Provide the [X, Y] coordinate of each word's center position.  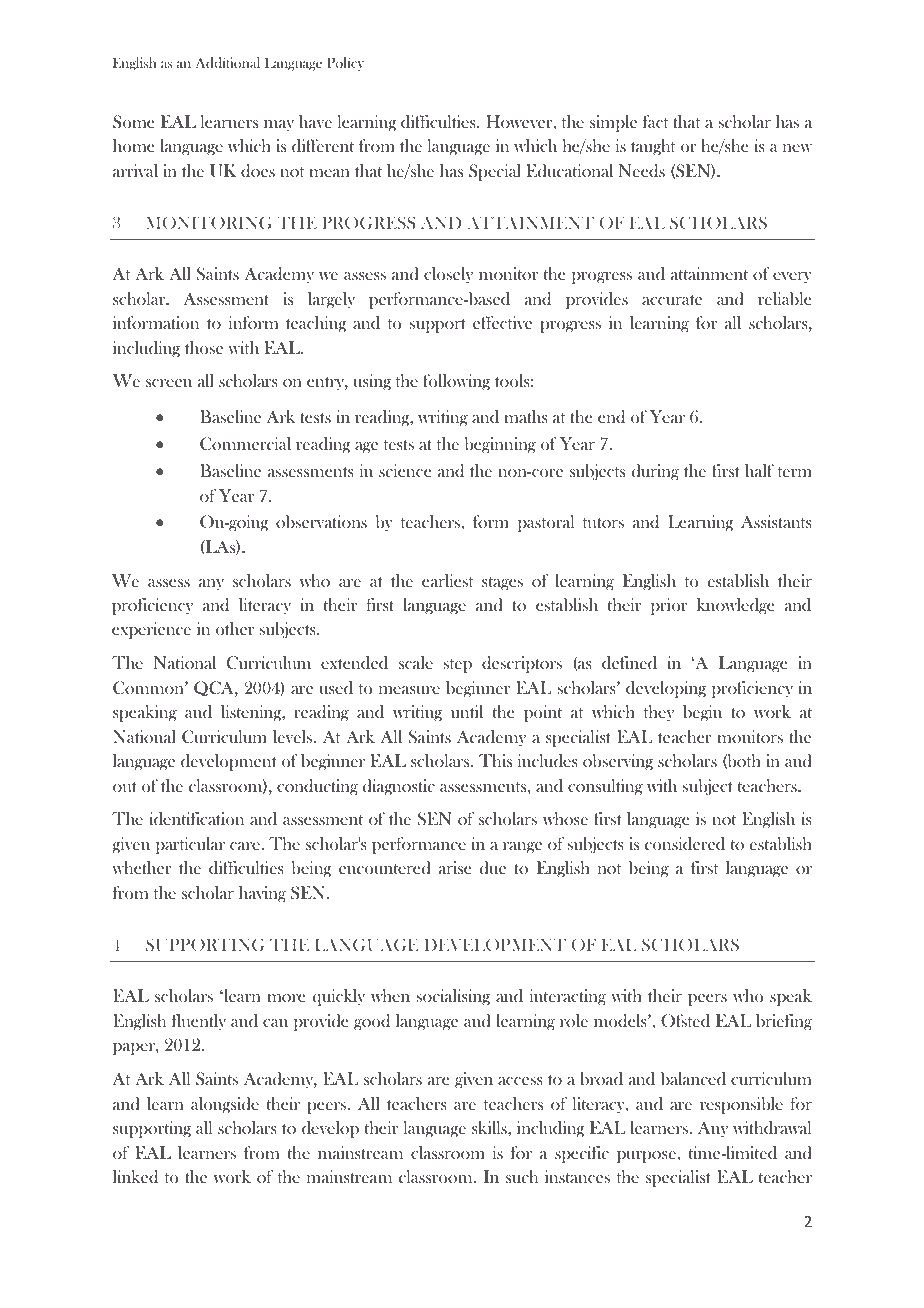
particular [190, 845]
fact [655, 121]
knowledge [735, 606]
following [456, 382]
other [235, 628]
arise [455, 867]
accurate [672, 300]
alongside [225, 1105]
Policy [345, 64]
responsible [741, 1105]
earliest [447, 580]
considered [685, 843]
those [204, 347]
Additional [227, 62]
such [522, 1176]
